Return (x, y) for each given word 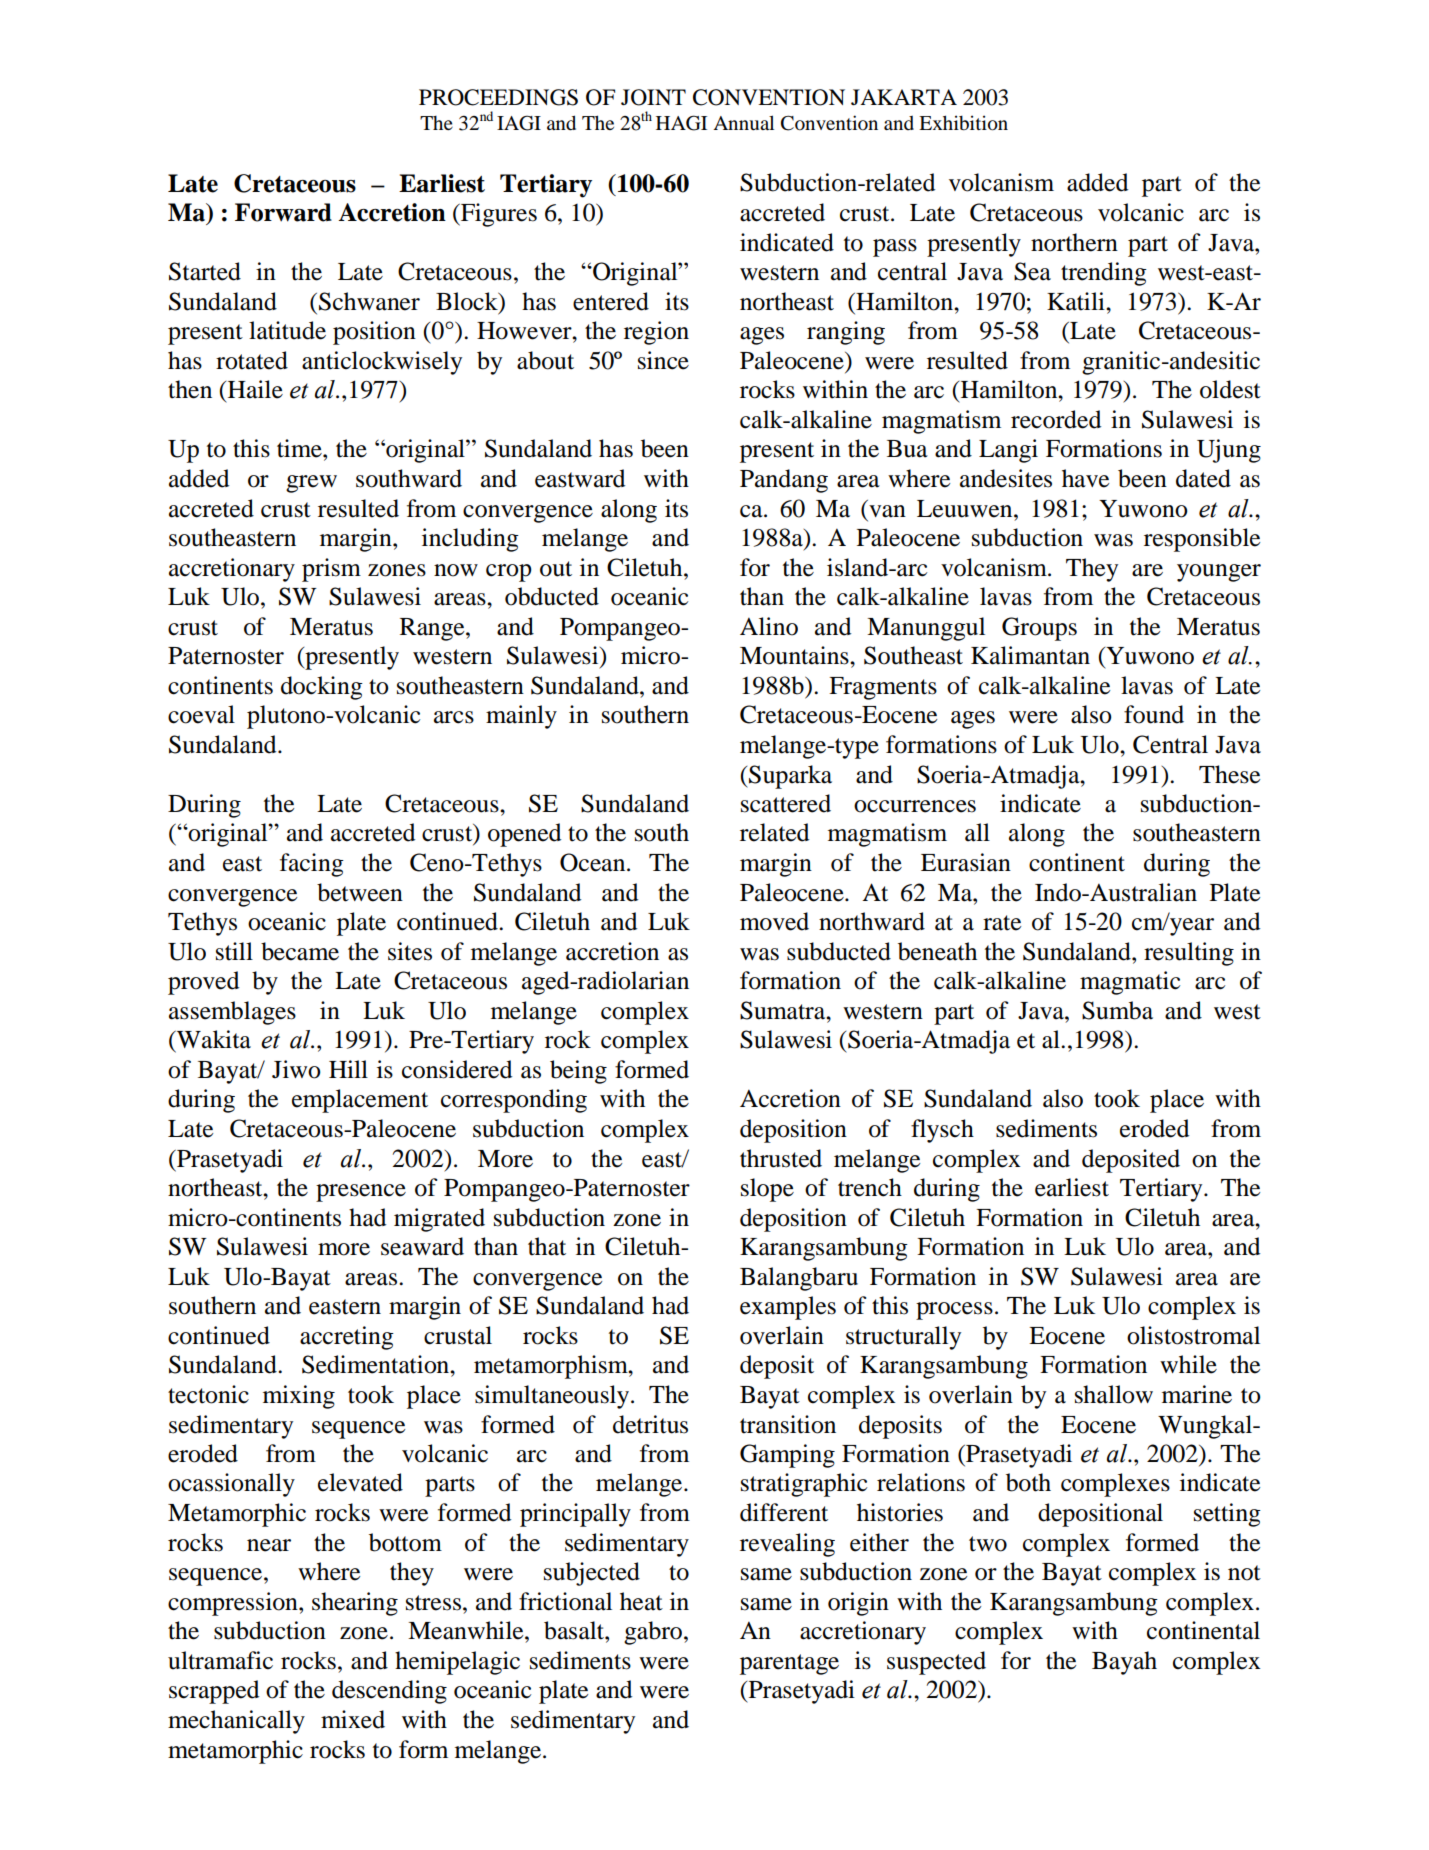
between (360, 892)
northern (1074, 242)
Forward (283, 212)
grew (311, 484)
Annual (743, 122)
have (1085, 478)
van (887, 511)
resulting (1189, 954)
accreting (347, 1338)
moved (774, 921)
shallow (1114, 1394)
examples (788, 1308)
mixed (353, 1719)
